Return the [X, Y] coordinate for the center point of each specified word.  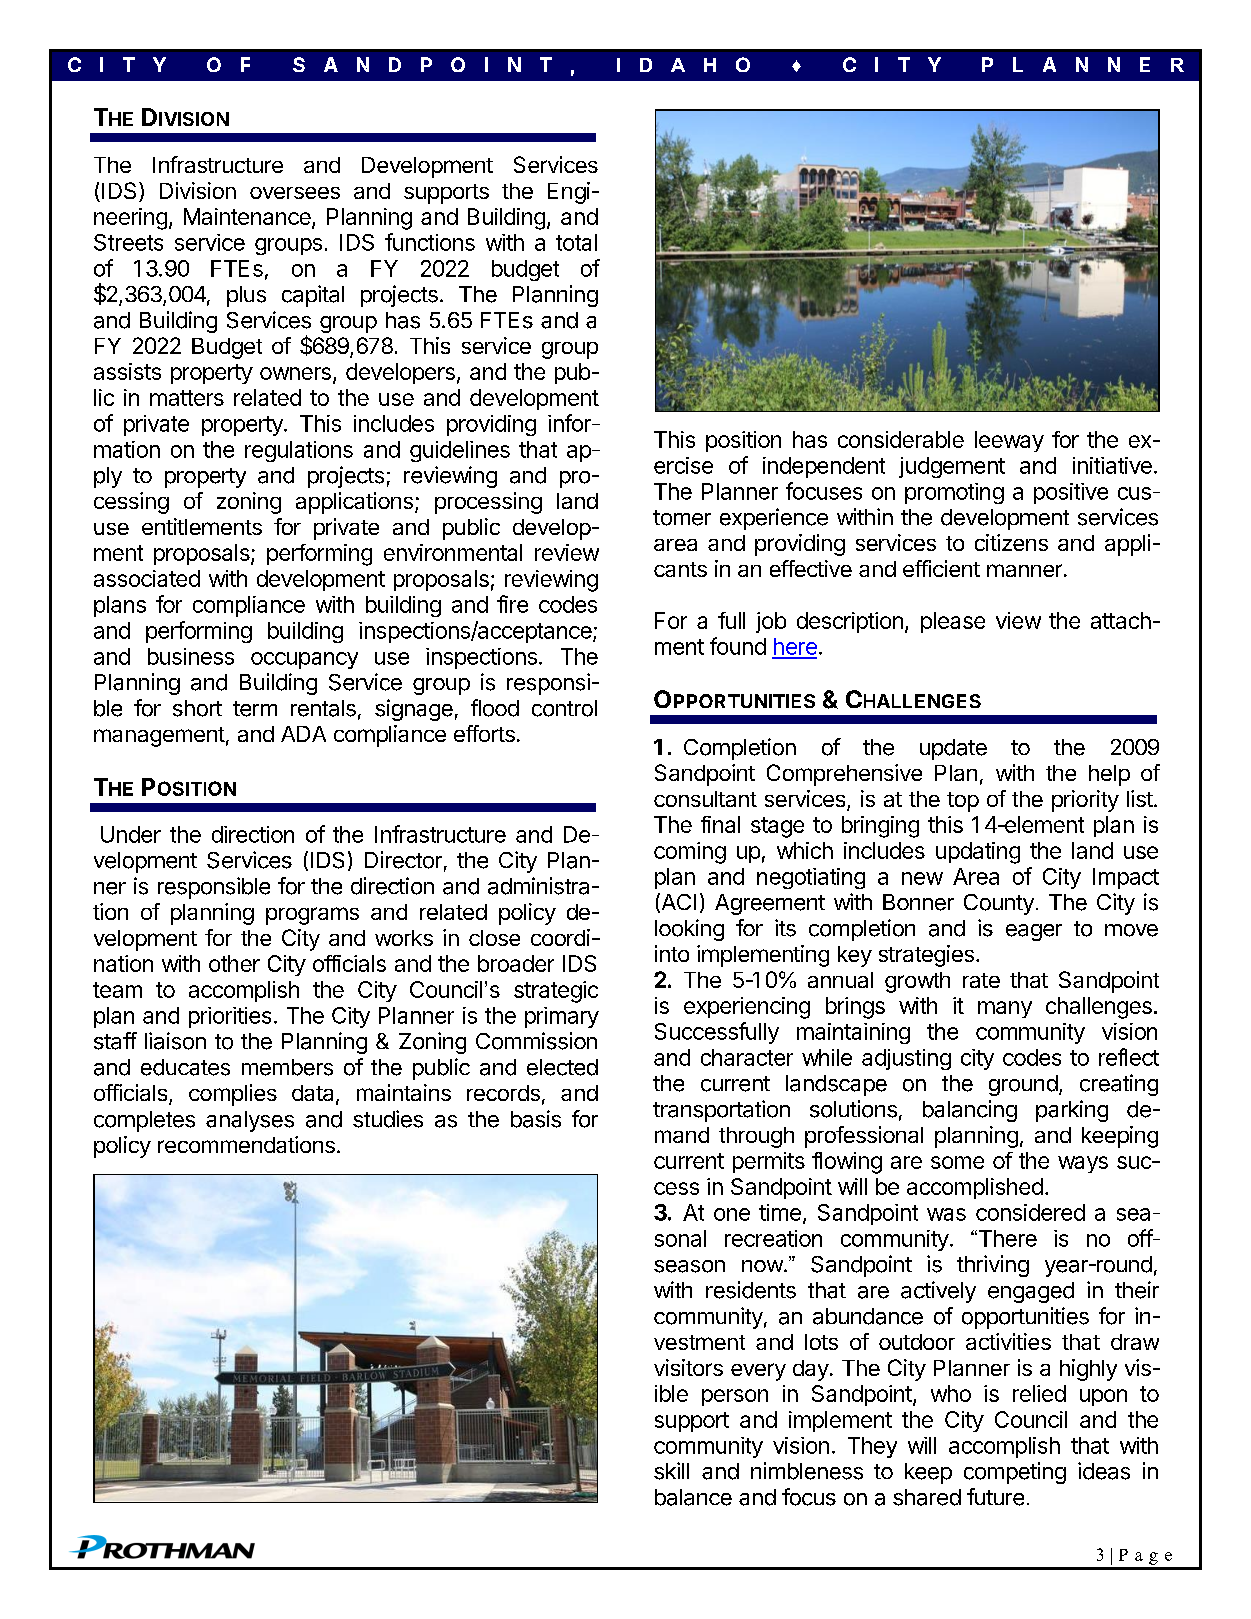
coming [690, 853]
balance [693, 1497]
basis [536, 1119]
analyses [250, 1121]
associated [147, 578]
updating [978, 853]
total [576, 242]
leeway [1009, 441]
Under [131, 834]
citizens [1011, 542]
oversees [295, 193]
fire [512, 604]
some [957, 1162]
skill [671, 1471]
